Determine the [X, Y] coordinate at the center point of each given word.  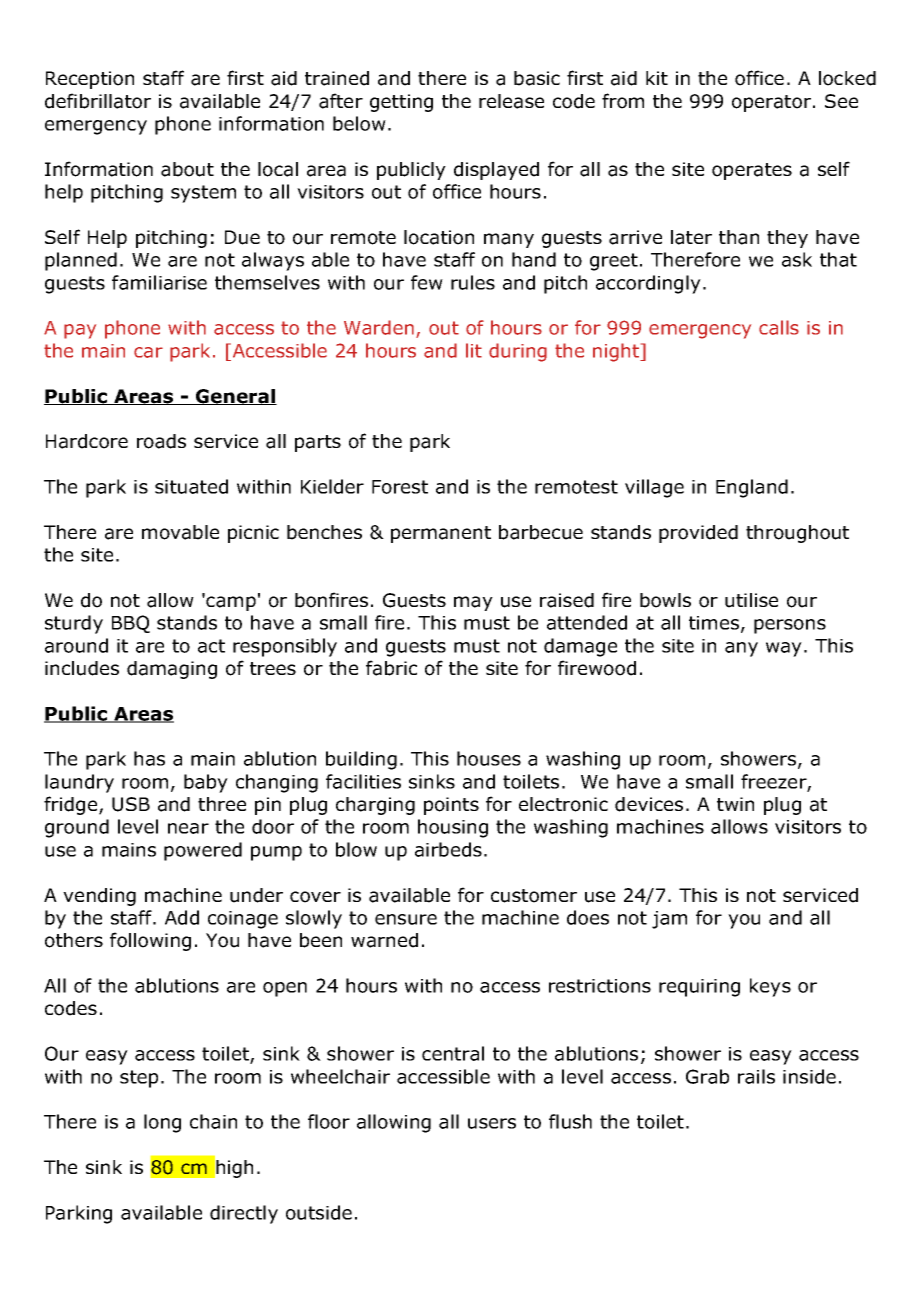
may [473, 603]
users [492, 1123]
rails [756, 1076]
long [162, 1123]
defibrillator [98, 101]
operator [773, 103]
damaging [172, 670]
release [511, 101]
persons [790, 626]
